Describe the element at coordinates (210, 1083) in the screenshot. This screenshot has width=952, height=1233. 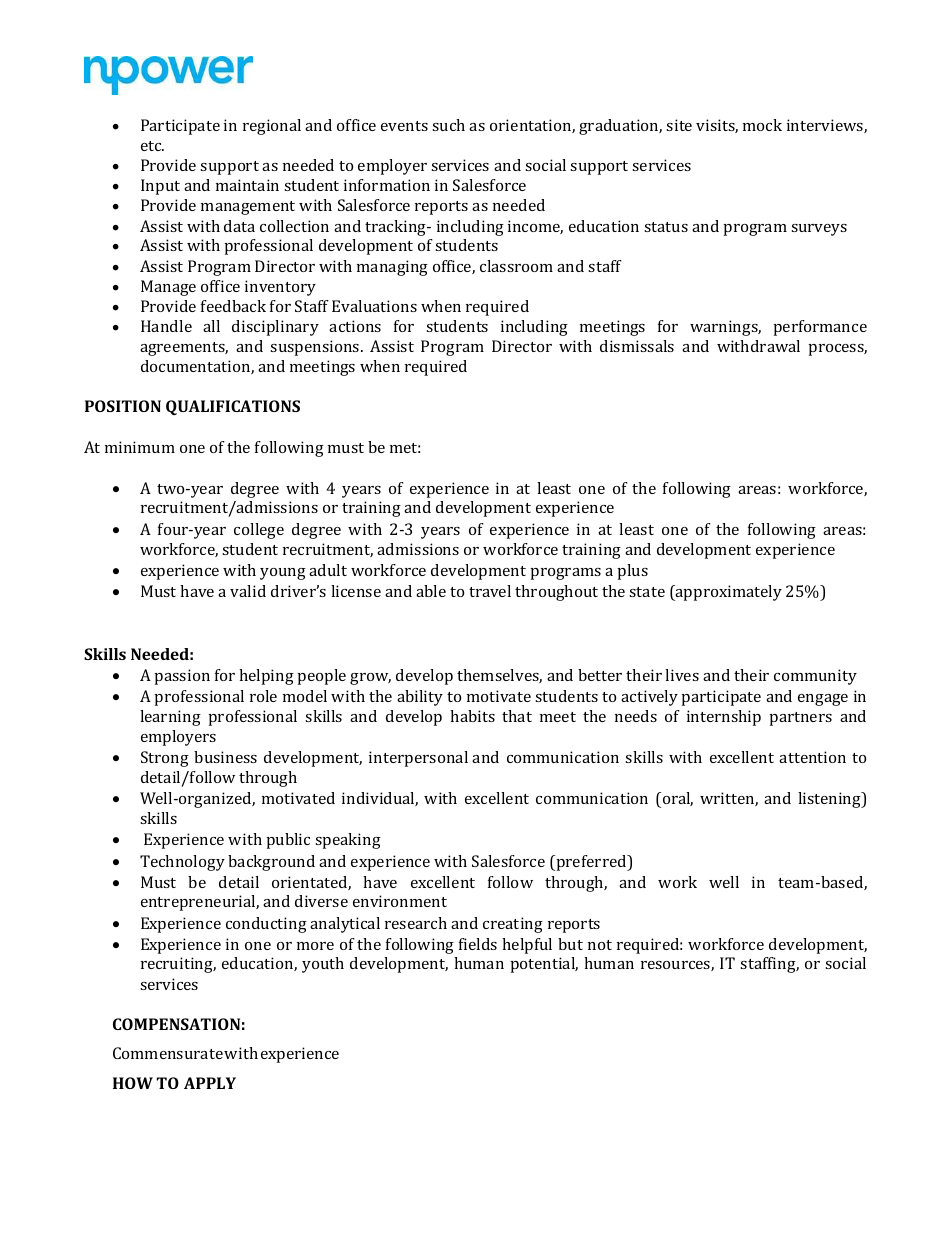
I see `APPLY` at that location.
